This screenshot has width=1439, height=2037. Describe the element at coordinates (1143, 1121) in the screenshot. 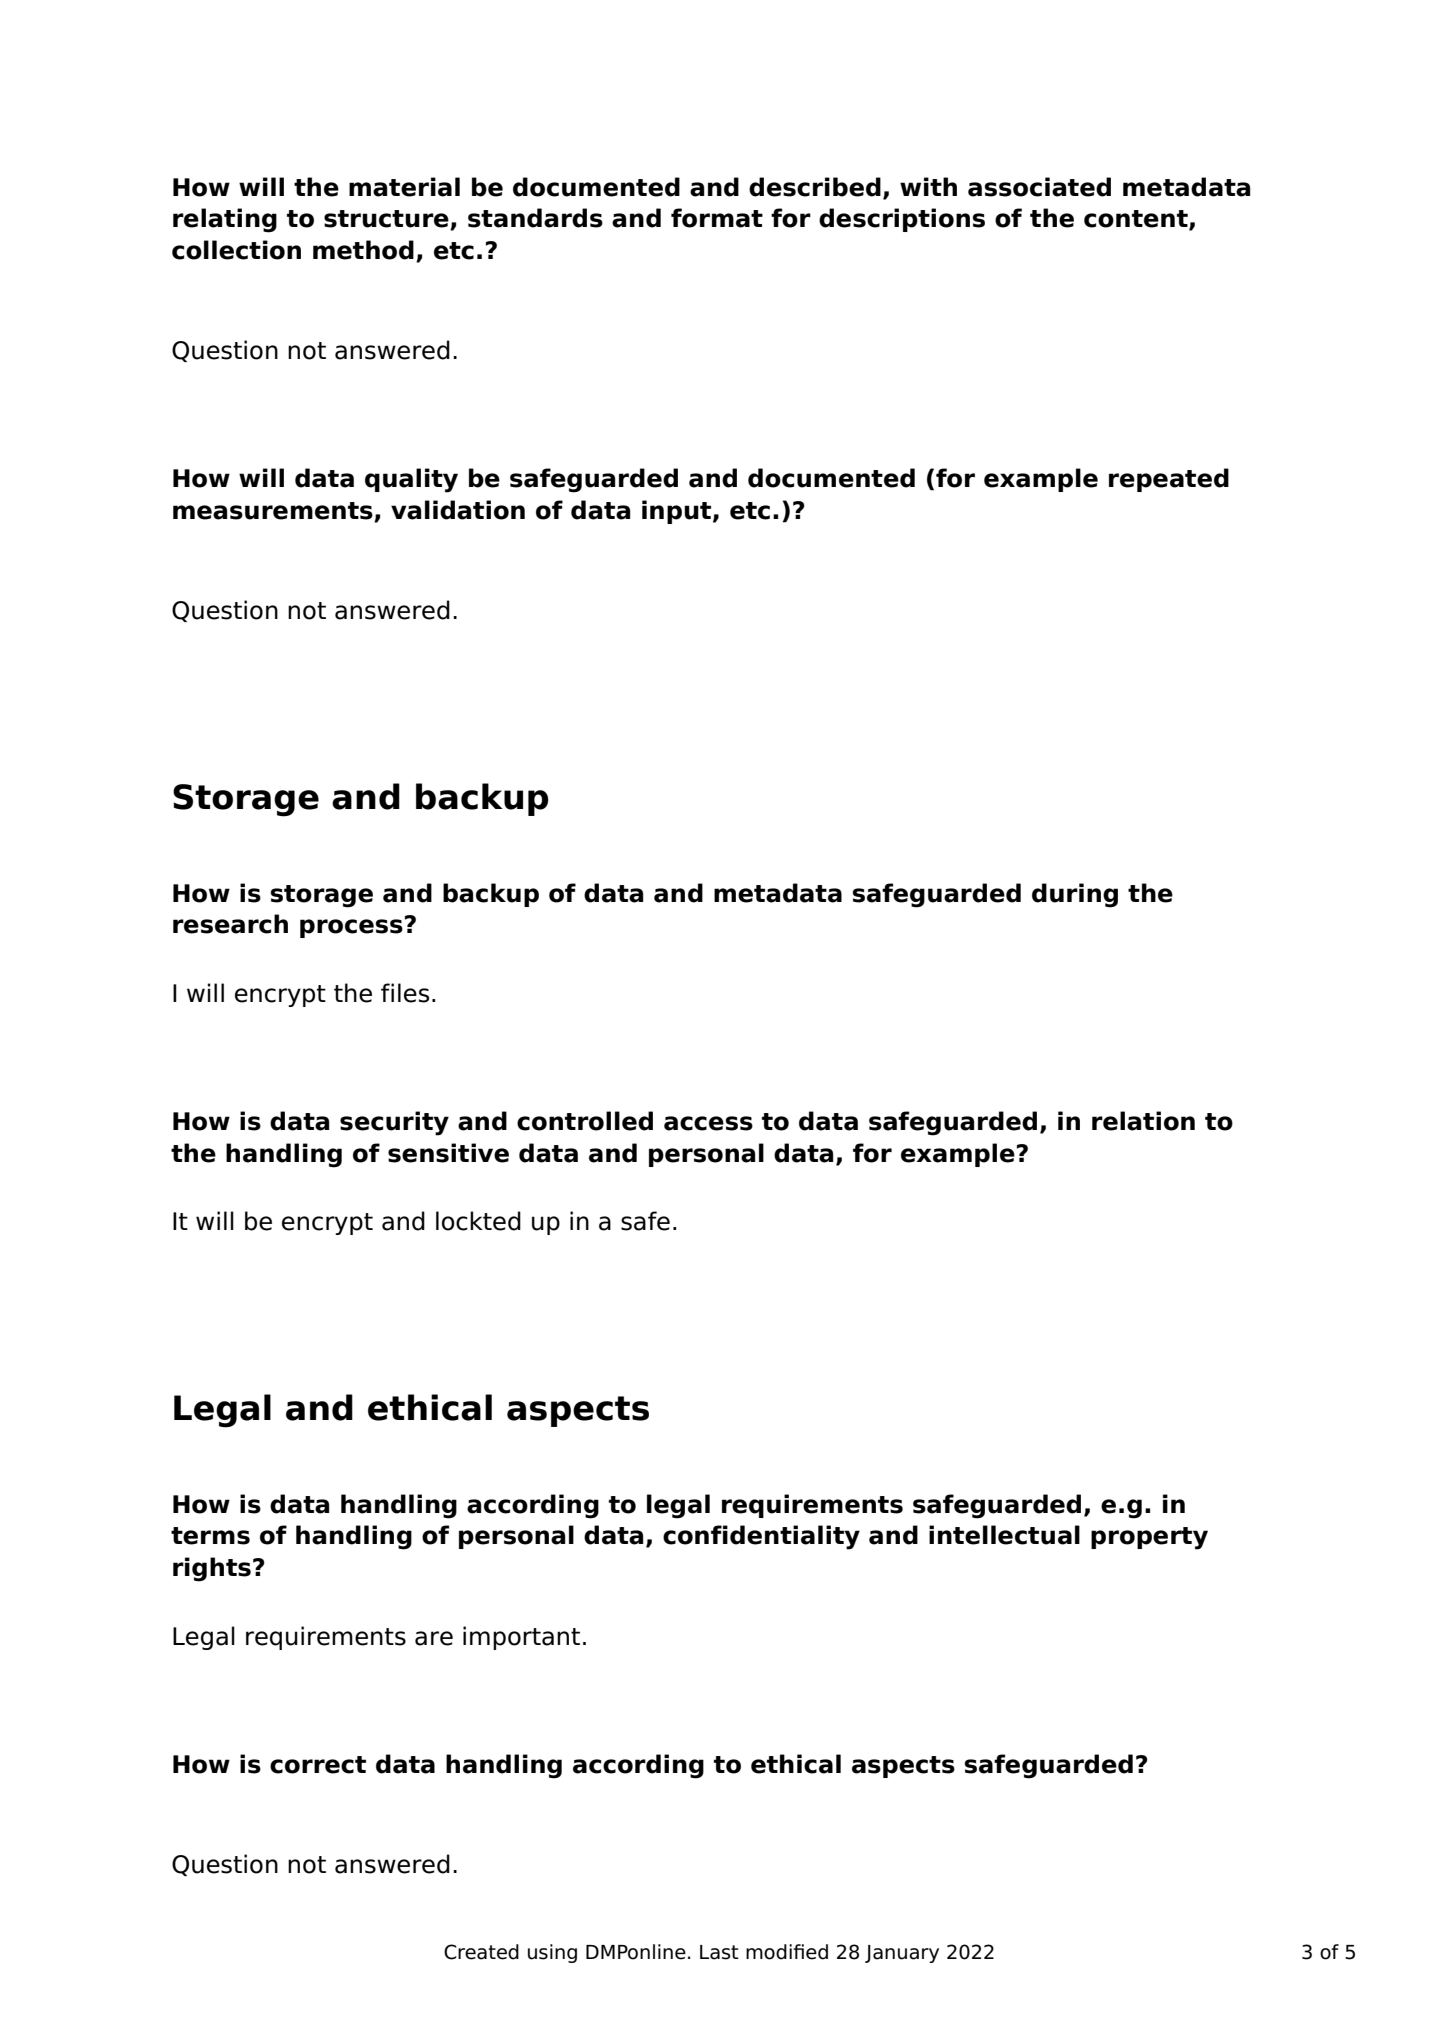

I see `relation` at that location.
